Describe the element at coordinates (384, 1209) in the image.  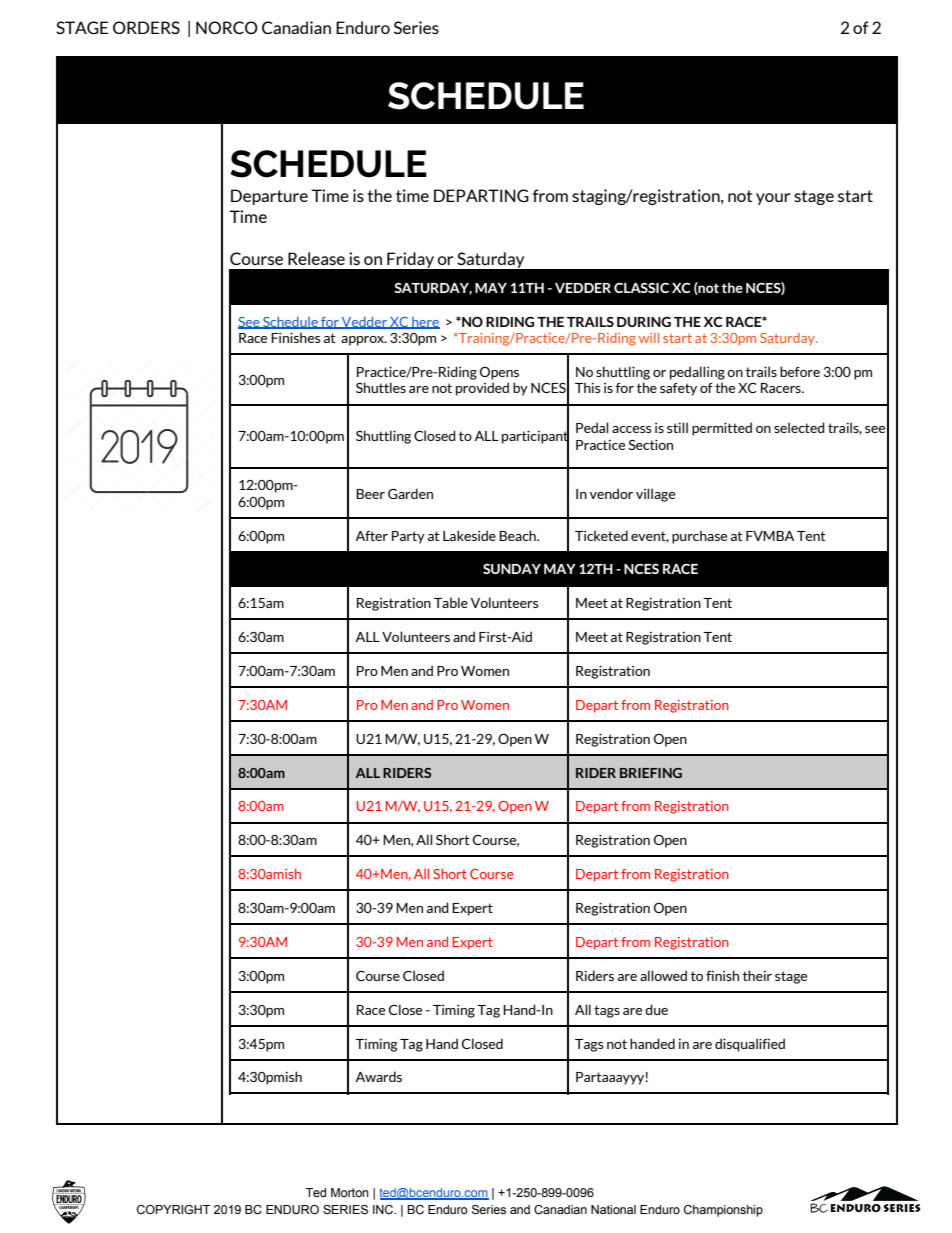
I see `INC` at that location.
